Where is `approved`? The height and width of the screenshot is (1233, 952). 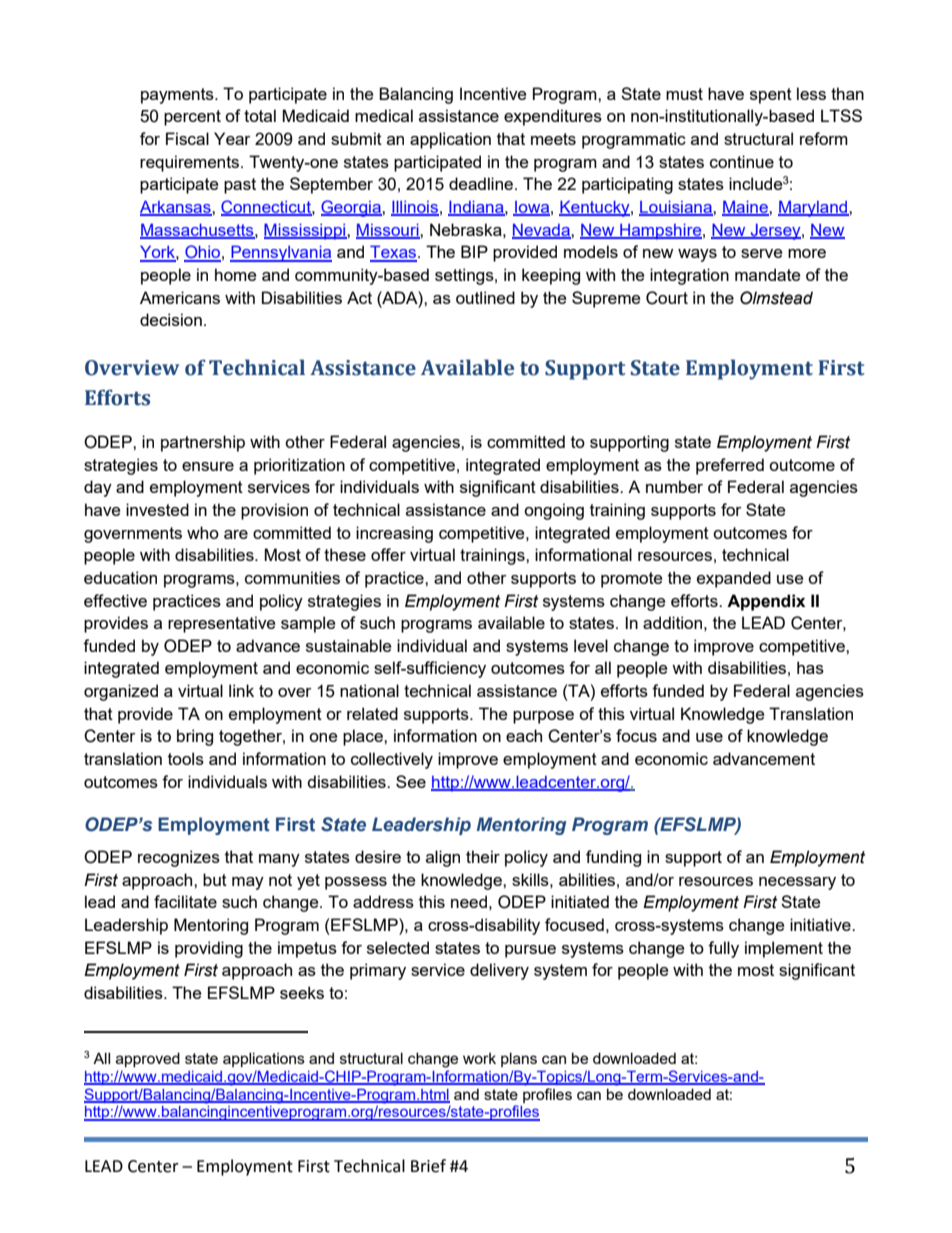
approved is located at coordinates (148, 1059).
